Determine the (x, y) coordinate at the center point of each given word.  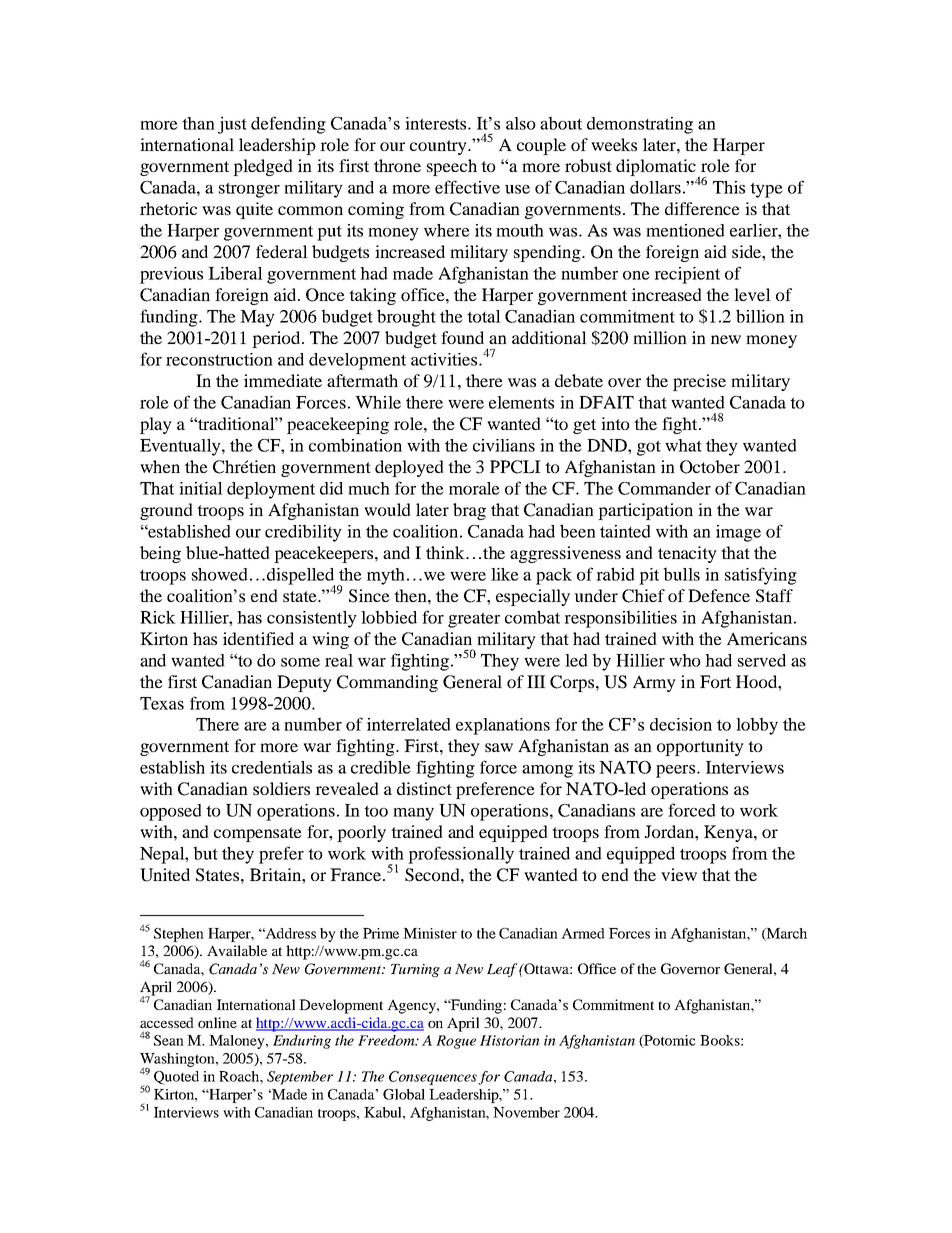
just (232, 125)
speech (452, 167)
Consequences (434, 1078)
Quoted (176, 1078)
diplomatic (657, 169)
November (526, 1112)
